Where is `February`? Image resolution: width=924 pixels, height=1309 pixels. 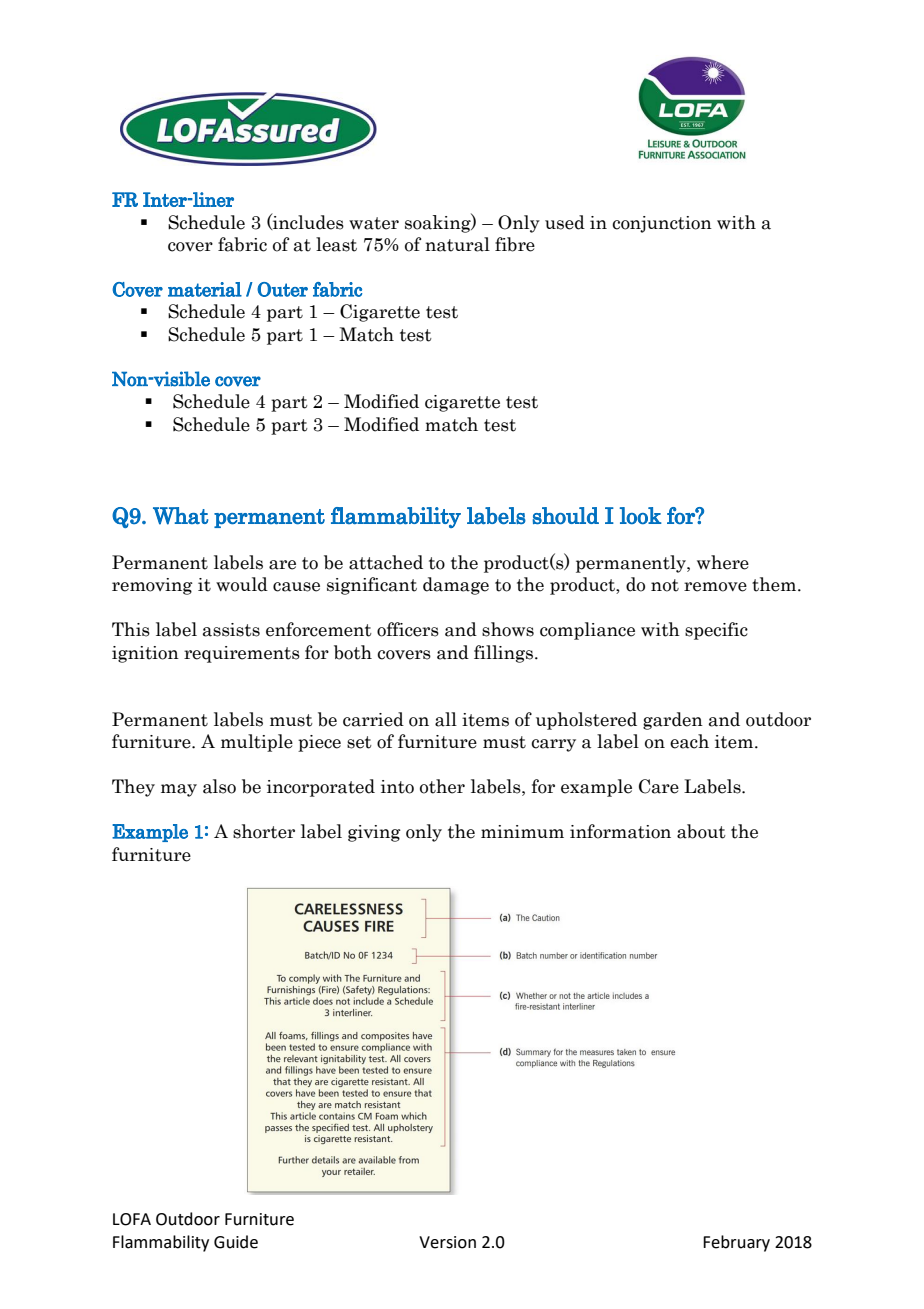
February is located at coordinates (736, 1243).
